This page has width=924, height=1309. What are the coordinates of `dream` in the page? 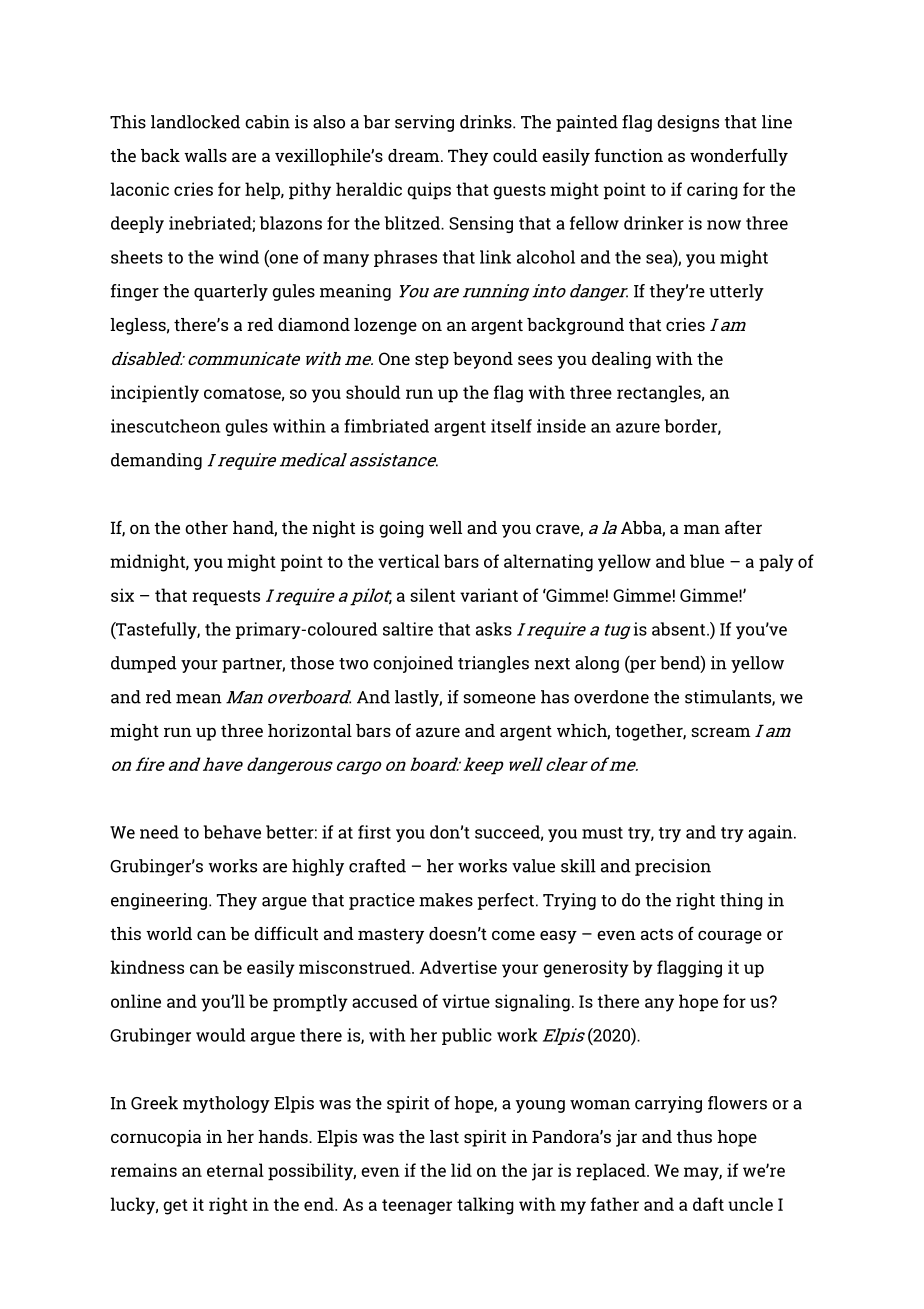 It's located at (415, 155).
